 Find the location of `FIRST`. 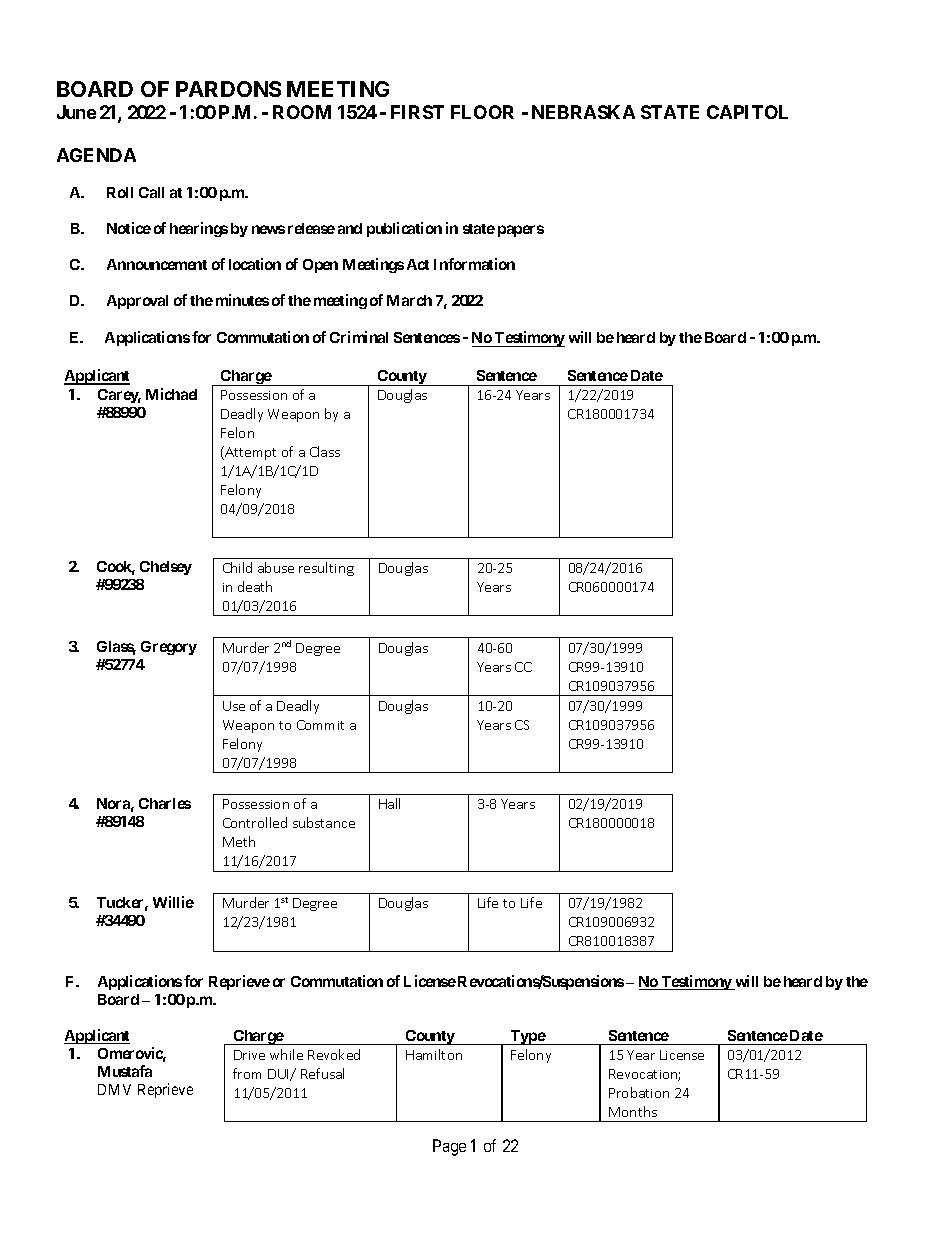

FIRST is located at coordinates (417, 112).
